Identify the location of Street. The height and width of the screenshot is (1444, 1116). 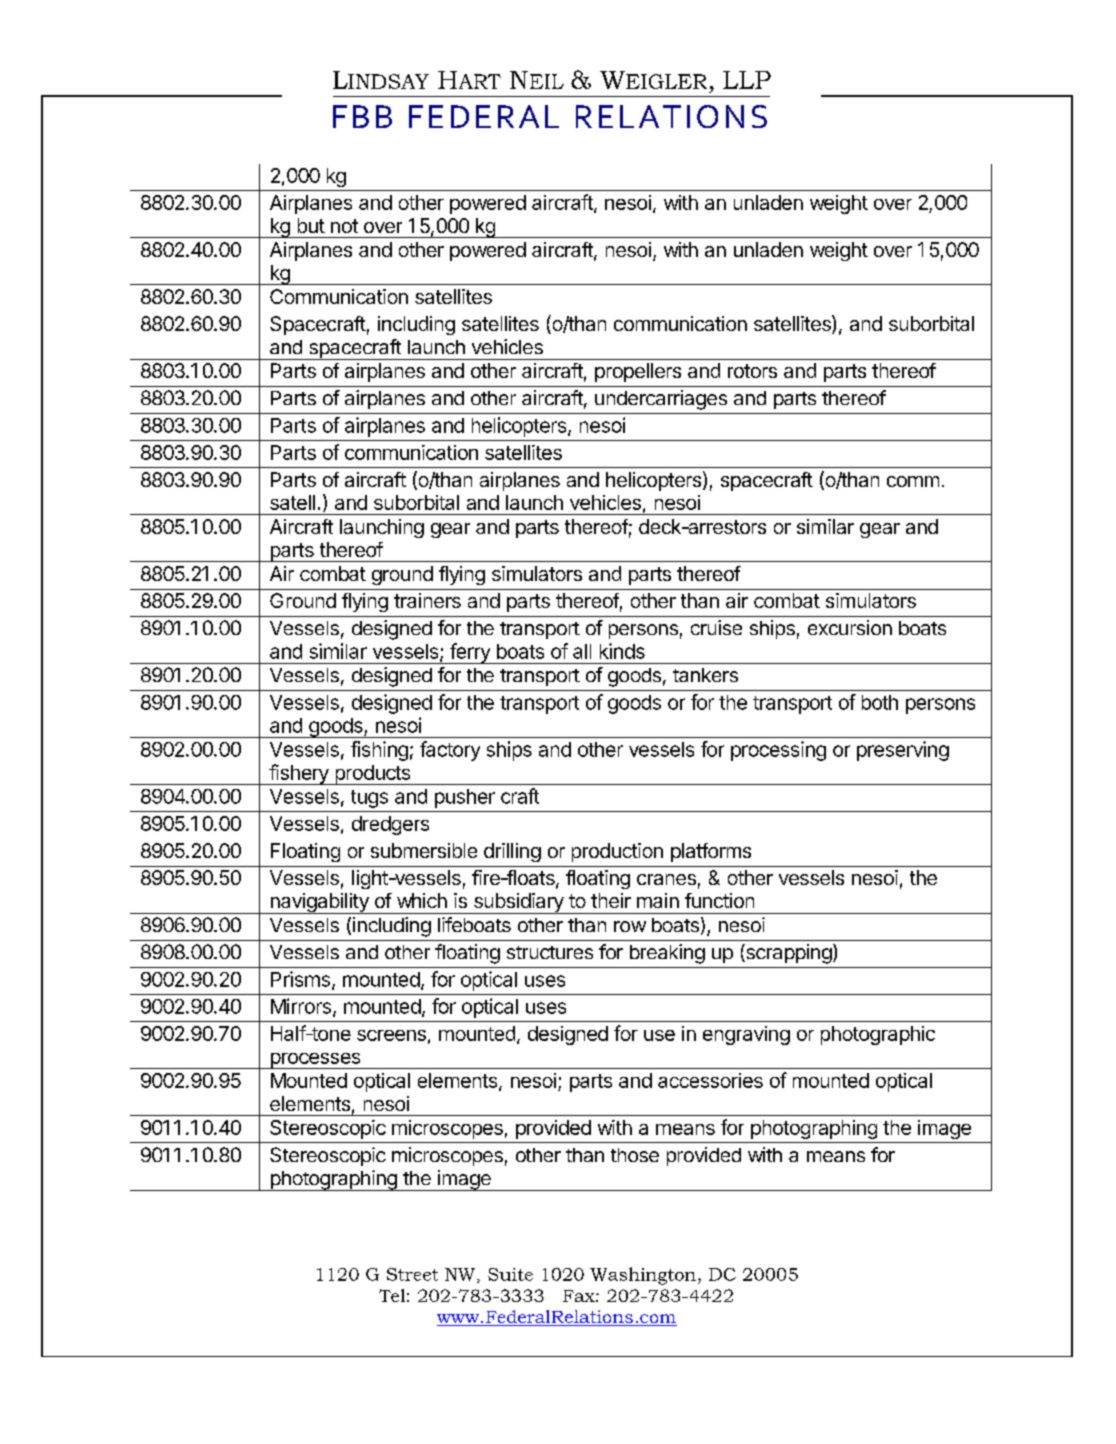
(412, 1274).
